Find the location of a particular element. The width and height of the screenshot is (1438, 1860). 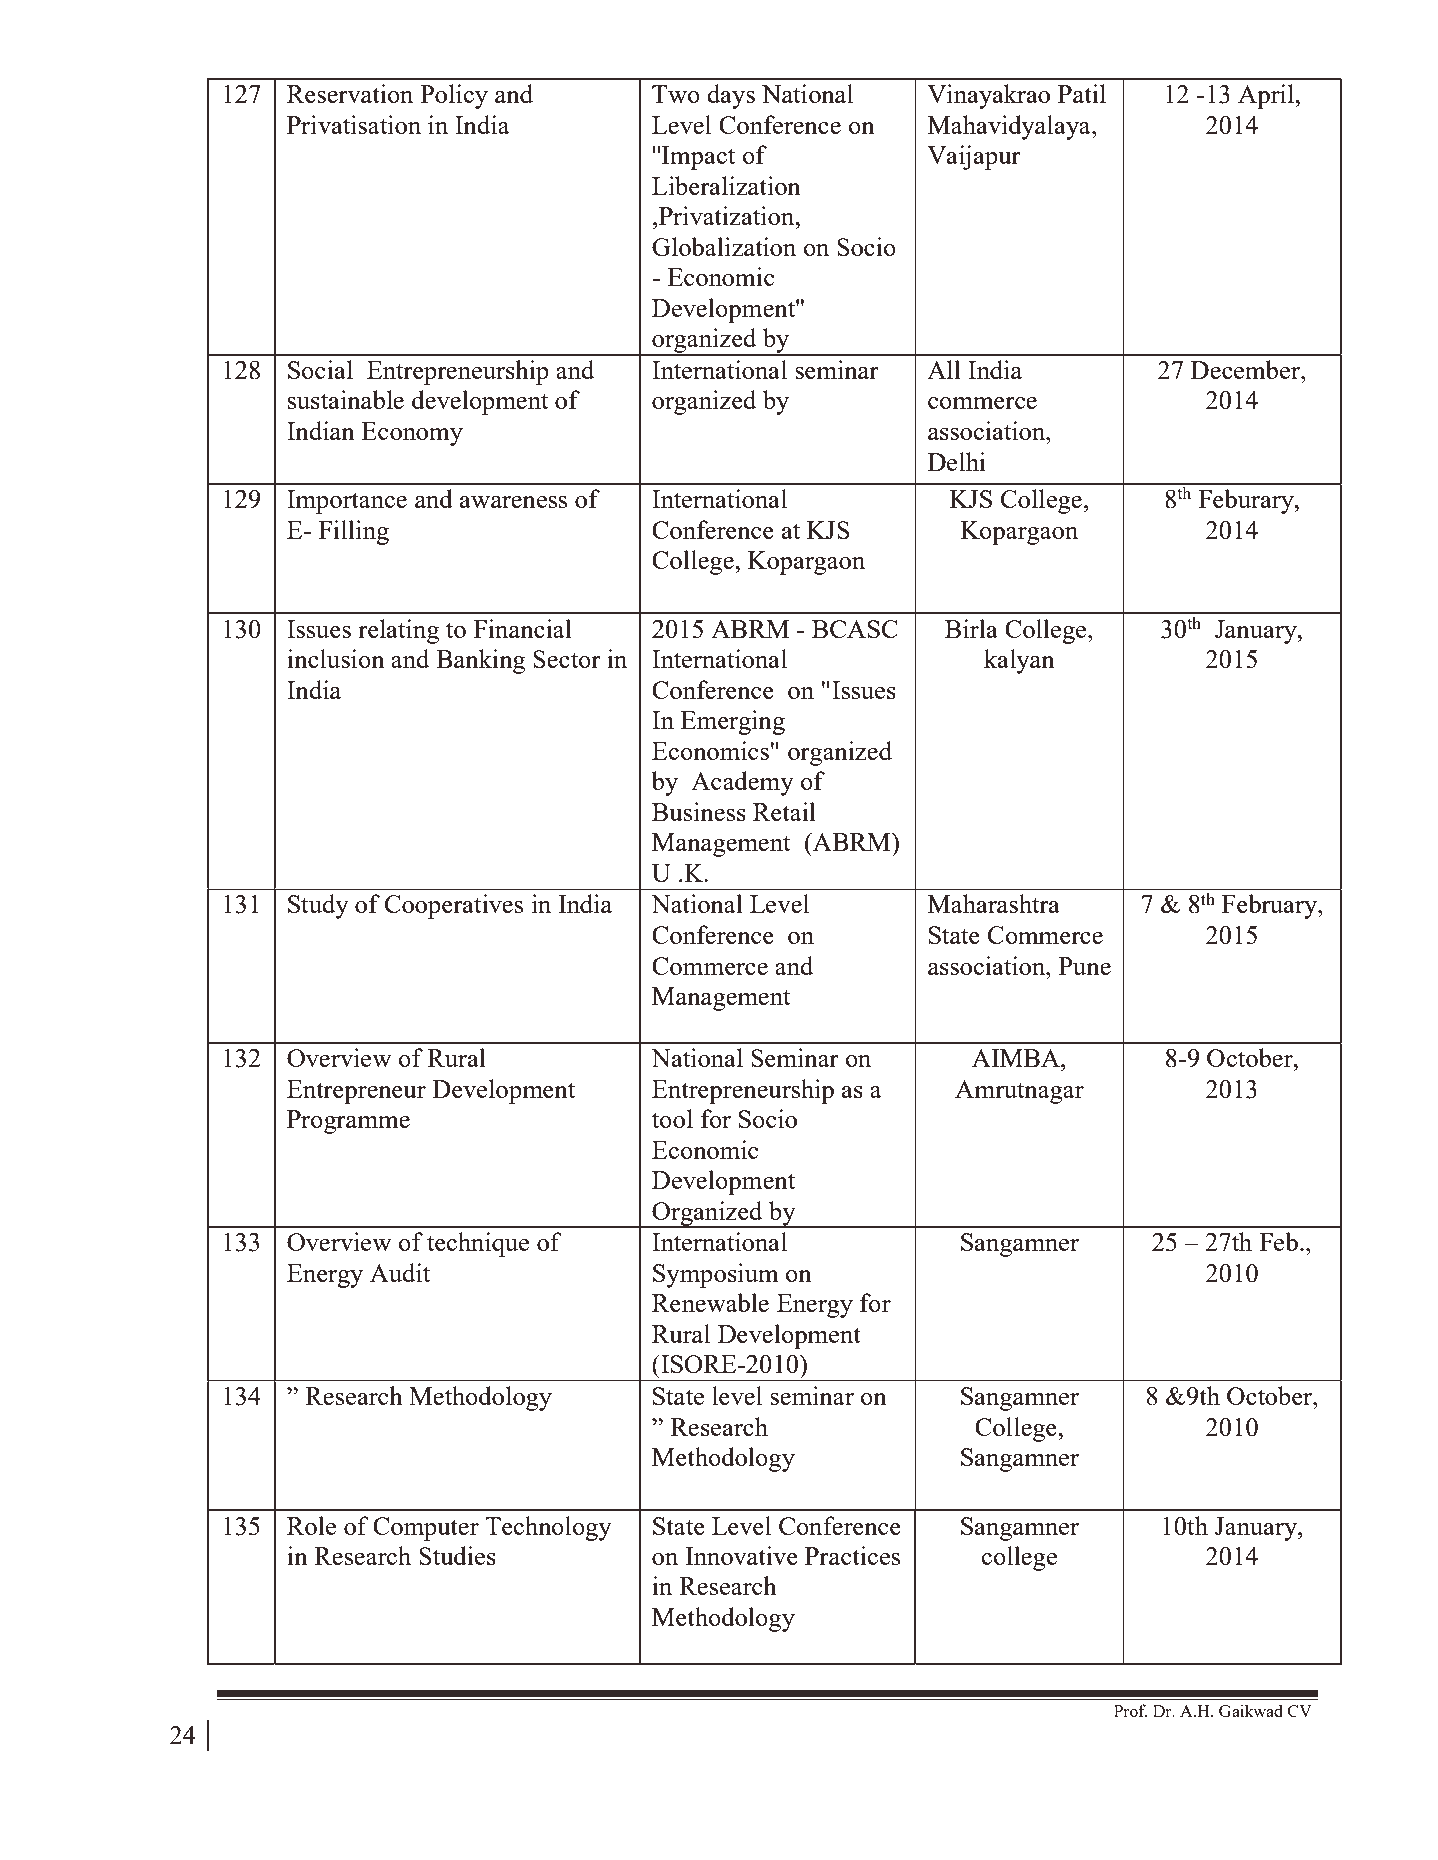

Patil is located at coordinates (1082, 93).
